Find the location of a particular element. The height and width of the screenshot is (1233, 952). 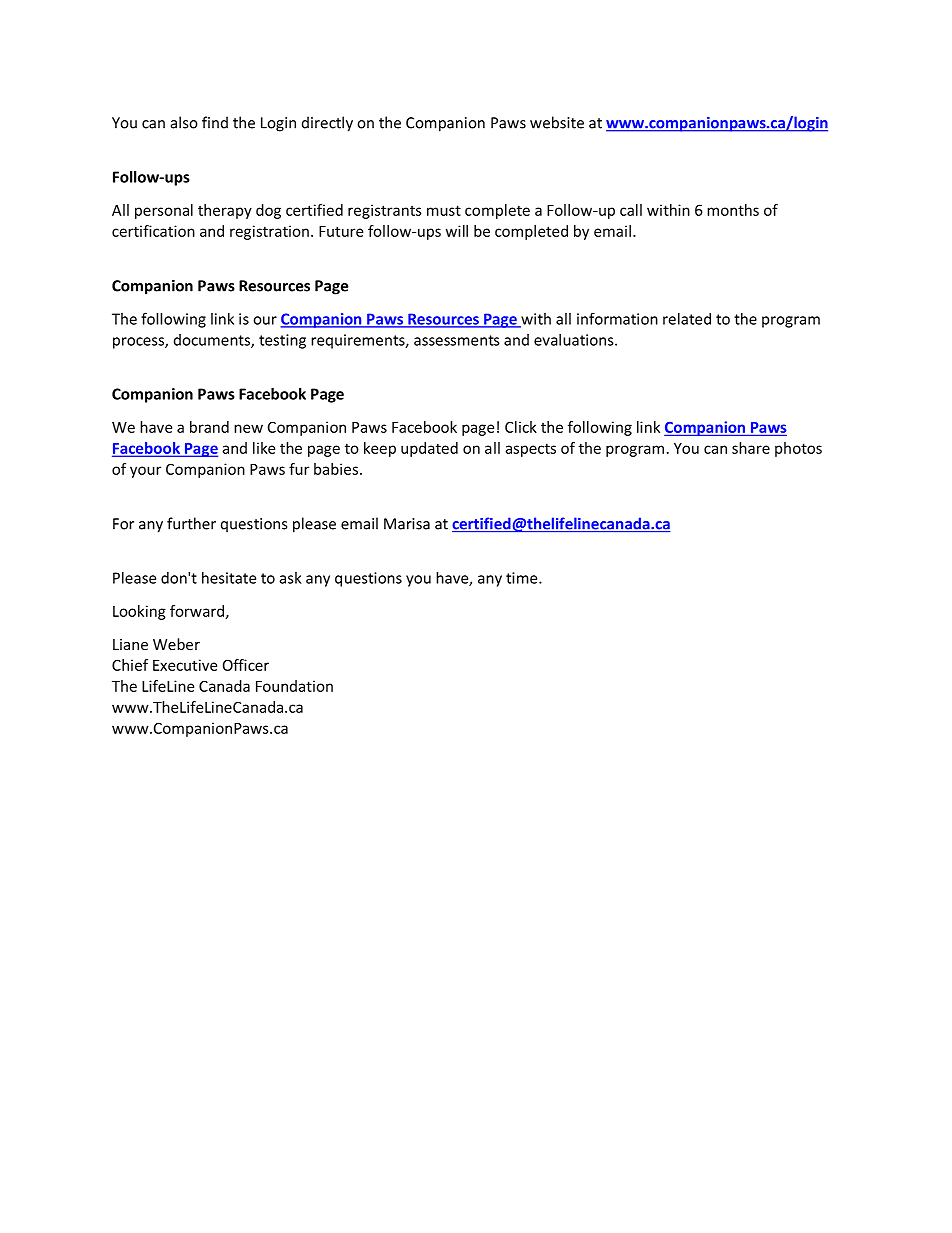

find is located at coordinates (215, 122).
